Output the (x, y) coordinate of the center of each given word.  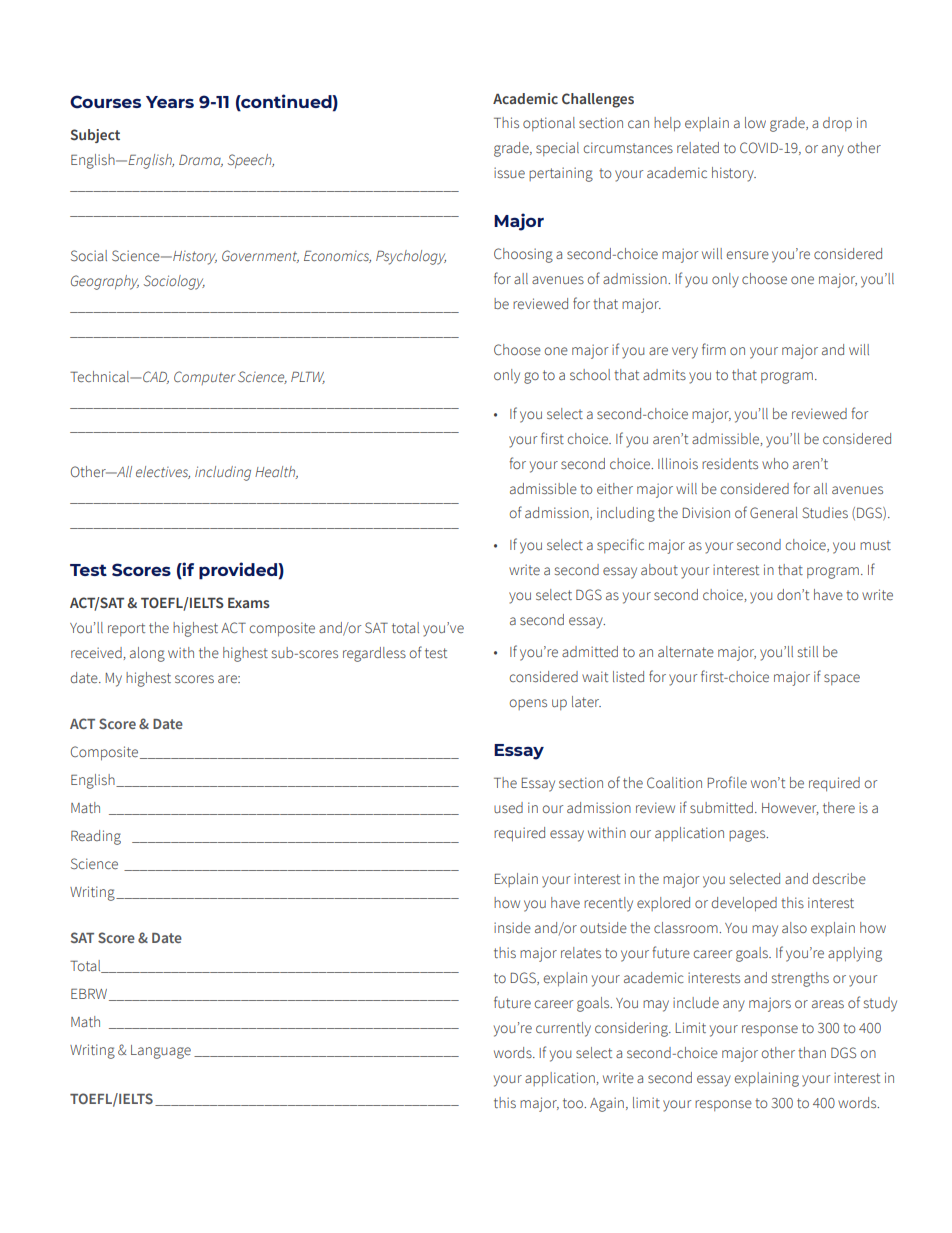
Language (161, 1052)
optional (549, 124)
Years (170, 102)
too (574, 1103)
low (755, 122)
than (812, 1052)
